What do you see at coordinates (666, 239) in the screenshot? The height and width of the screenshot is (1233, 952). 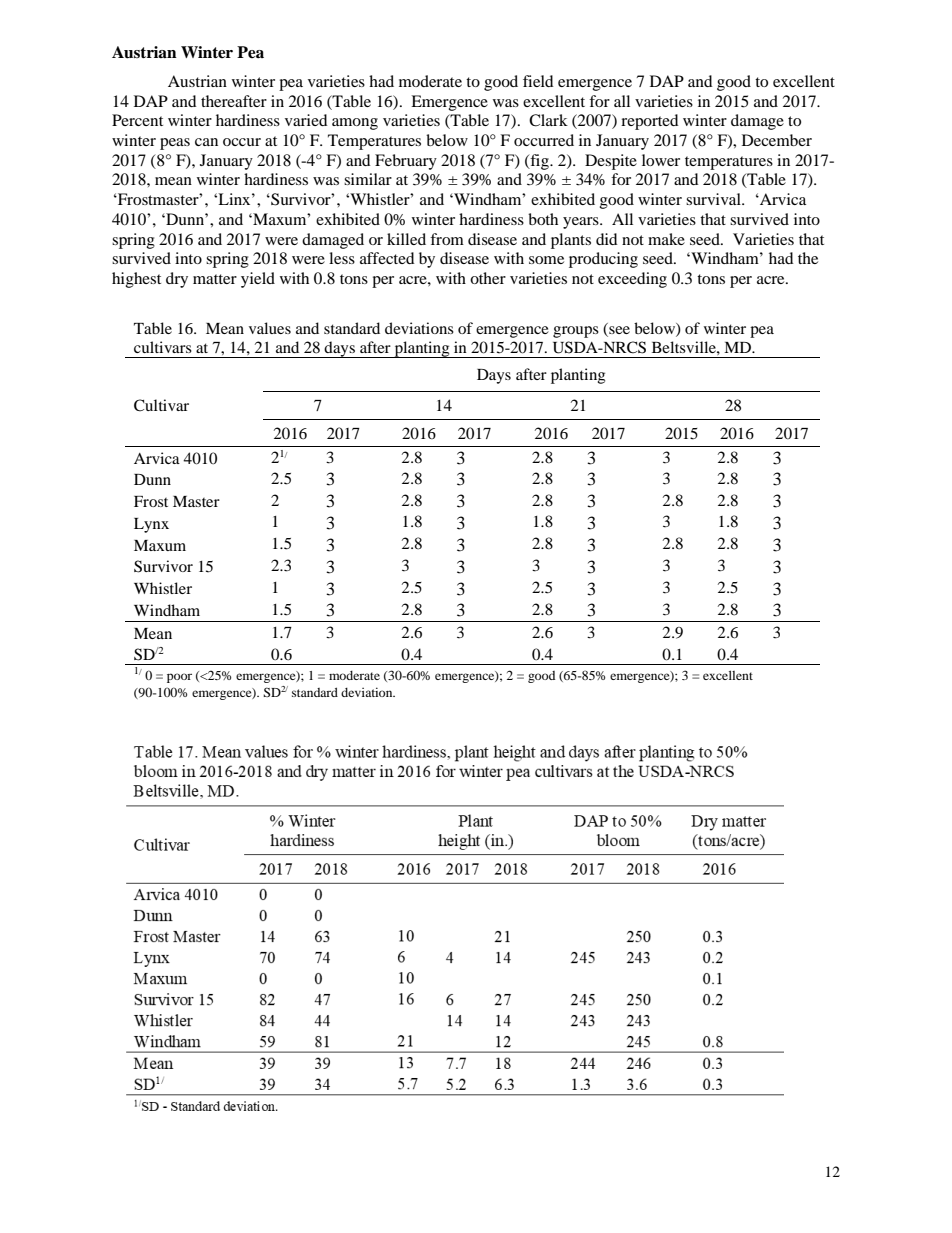 I see `make` at bounding box center [666, 239].
